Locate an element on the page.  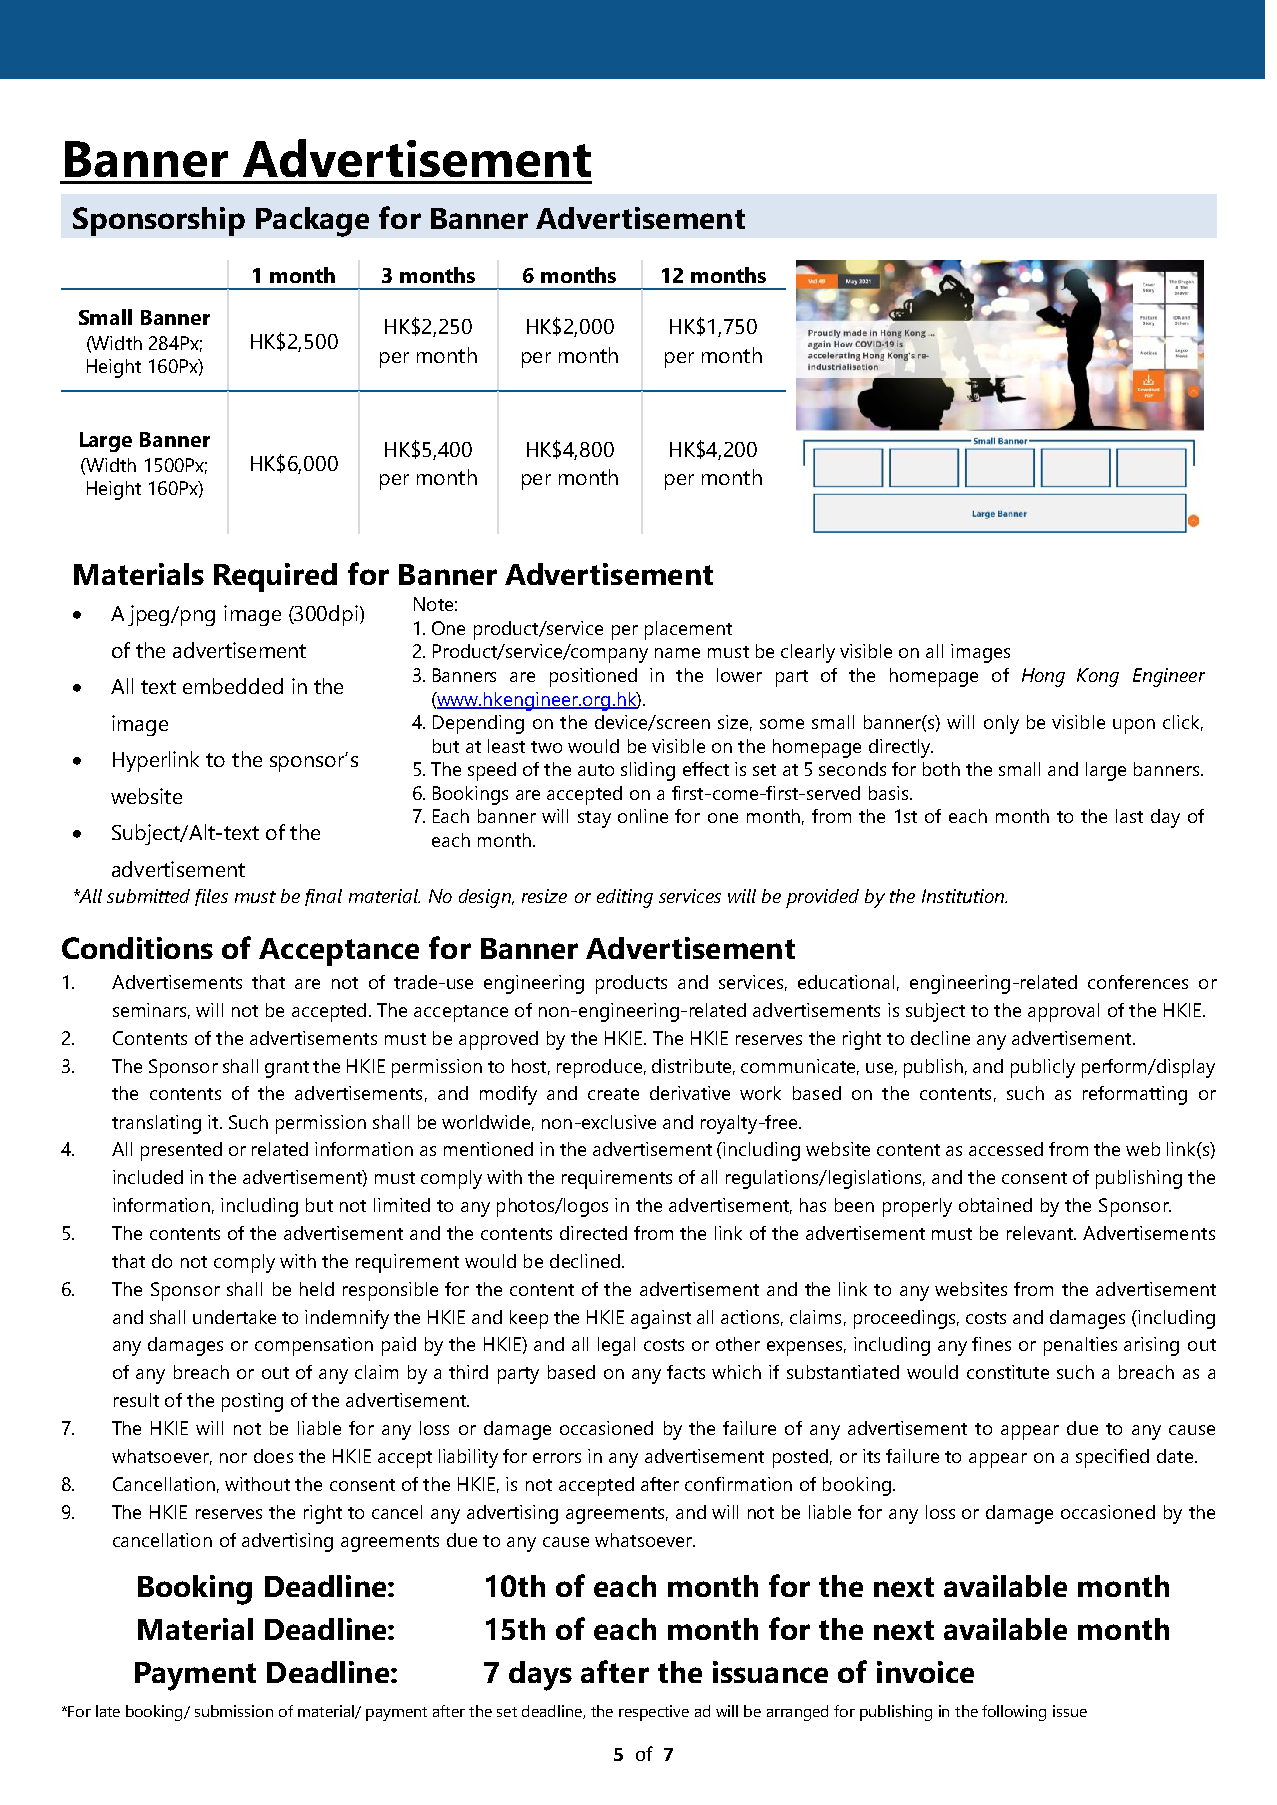
respective is located at coordinates (654, 1713).
